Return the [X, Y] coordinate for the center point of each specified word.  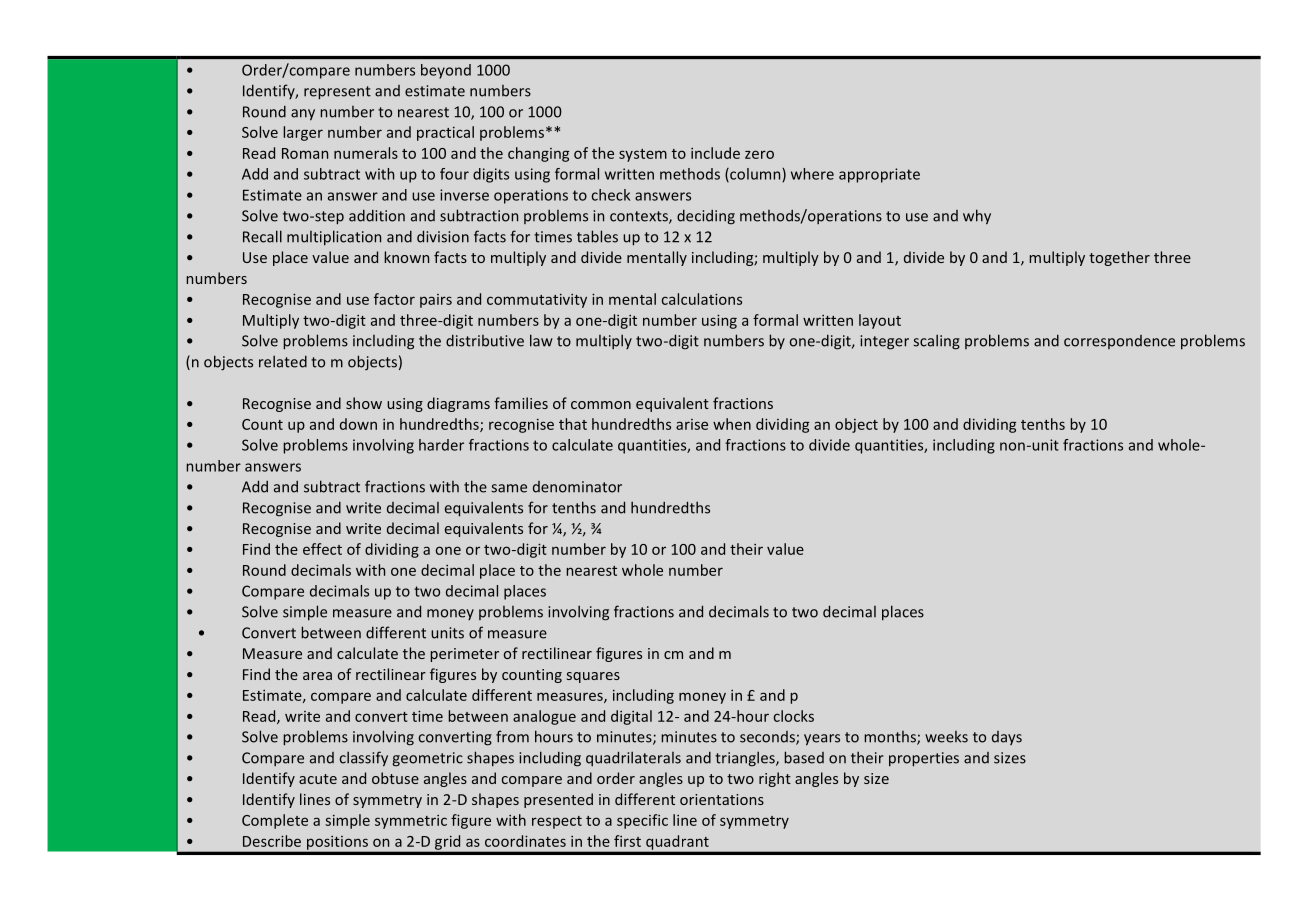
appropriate [879, 175]
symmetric [411, 822]
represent [337, 93]
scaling [936, 342]
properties [924, 759]
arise [692, 424]
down [358, 424]
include [715, 153]
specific [642, 821]
